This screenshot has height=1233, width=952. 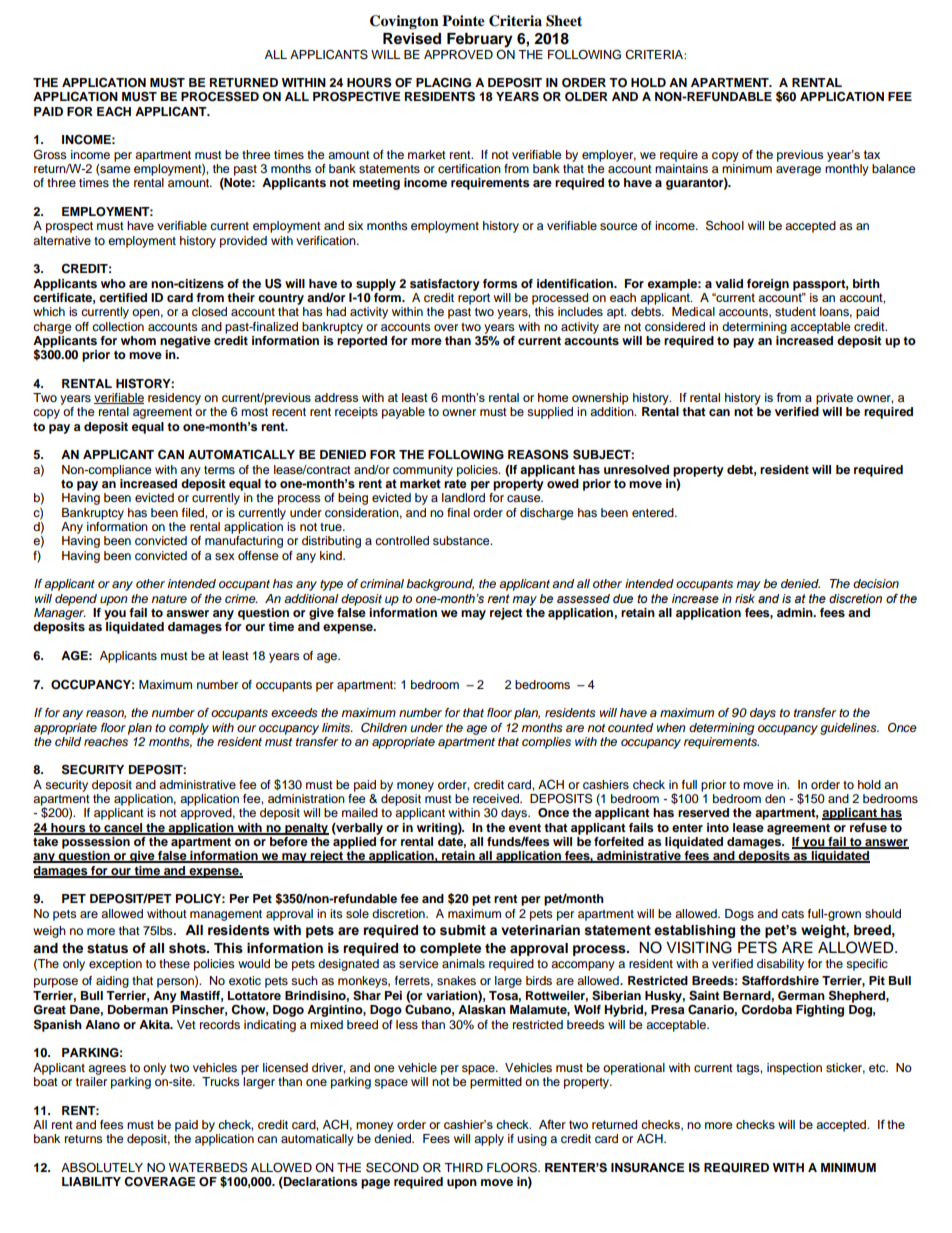 What do you see at coordinates (480, 40) in the screenshot?
I see `February` at bounding box center [480, 40].
